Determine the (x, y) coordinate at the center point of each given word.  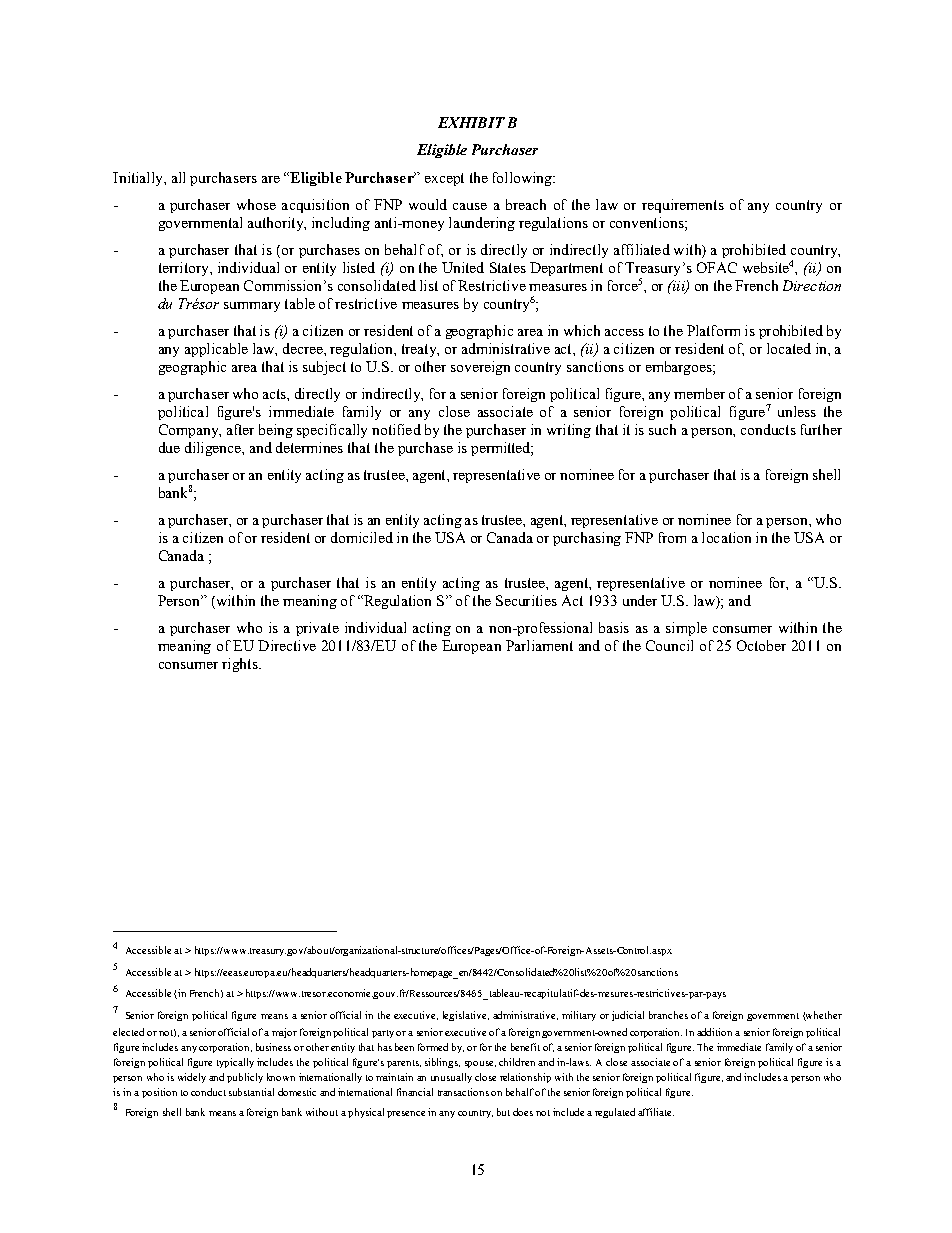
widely (192, 1078)
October (761, 645)
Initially (139, 179)
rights (241, 665)
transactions (463, 1092)
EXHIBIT (471, 122)
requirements (683, 206)
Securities (526, 600)
